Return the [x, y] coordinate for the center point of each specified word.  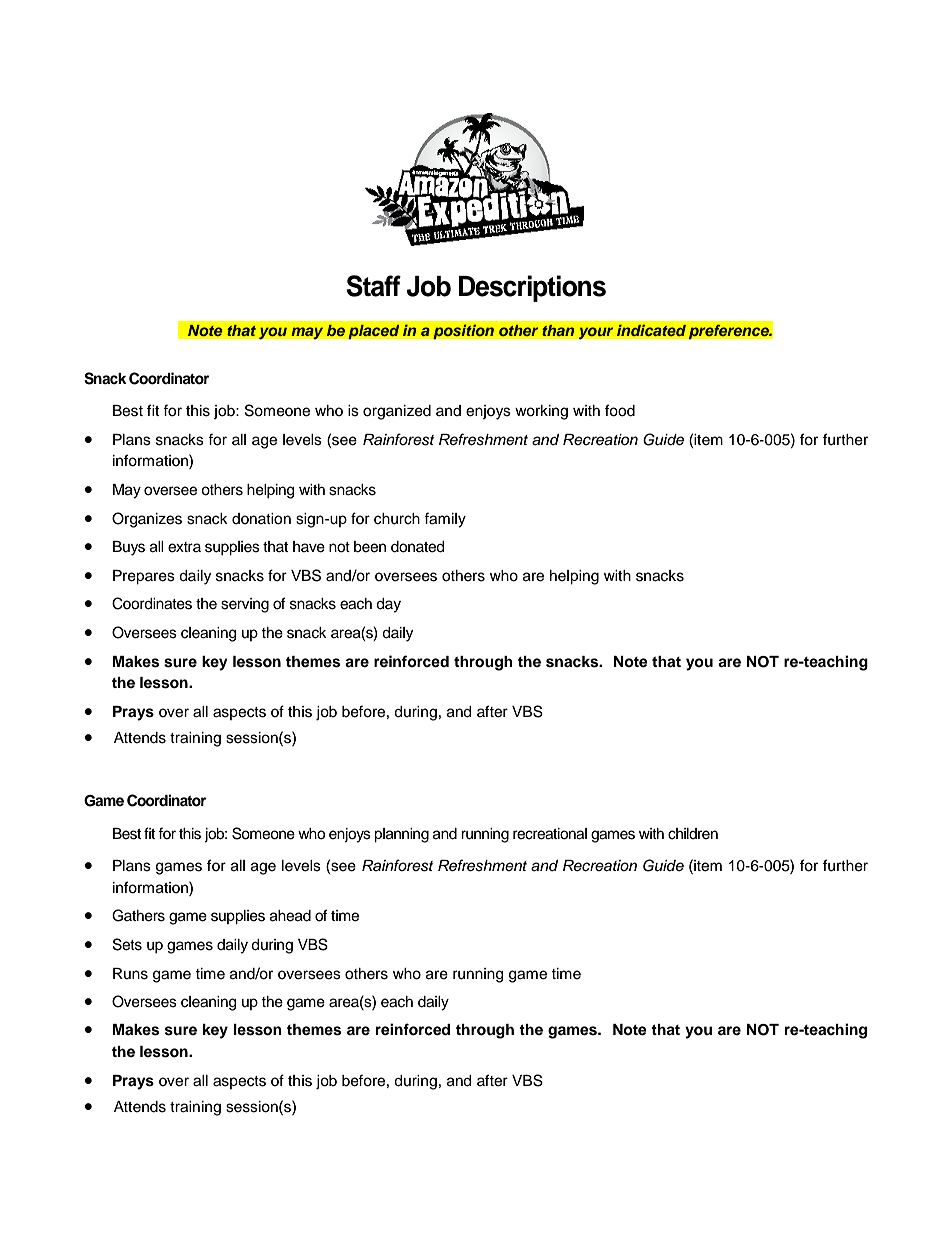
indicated [651, 330]
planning [401, 835]
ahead [290, 916]
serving [245, 605]
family [445, 520]
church [397, 519]
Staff [373, 286]
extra [184, 547]
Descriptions [532, 288]
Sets [127, 944]
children [693, 834]
